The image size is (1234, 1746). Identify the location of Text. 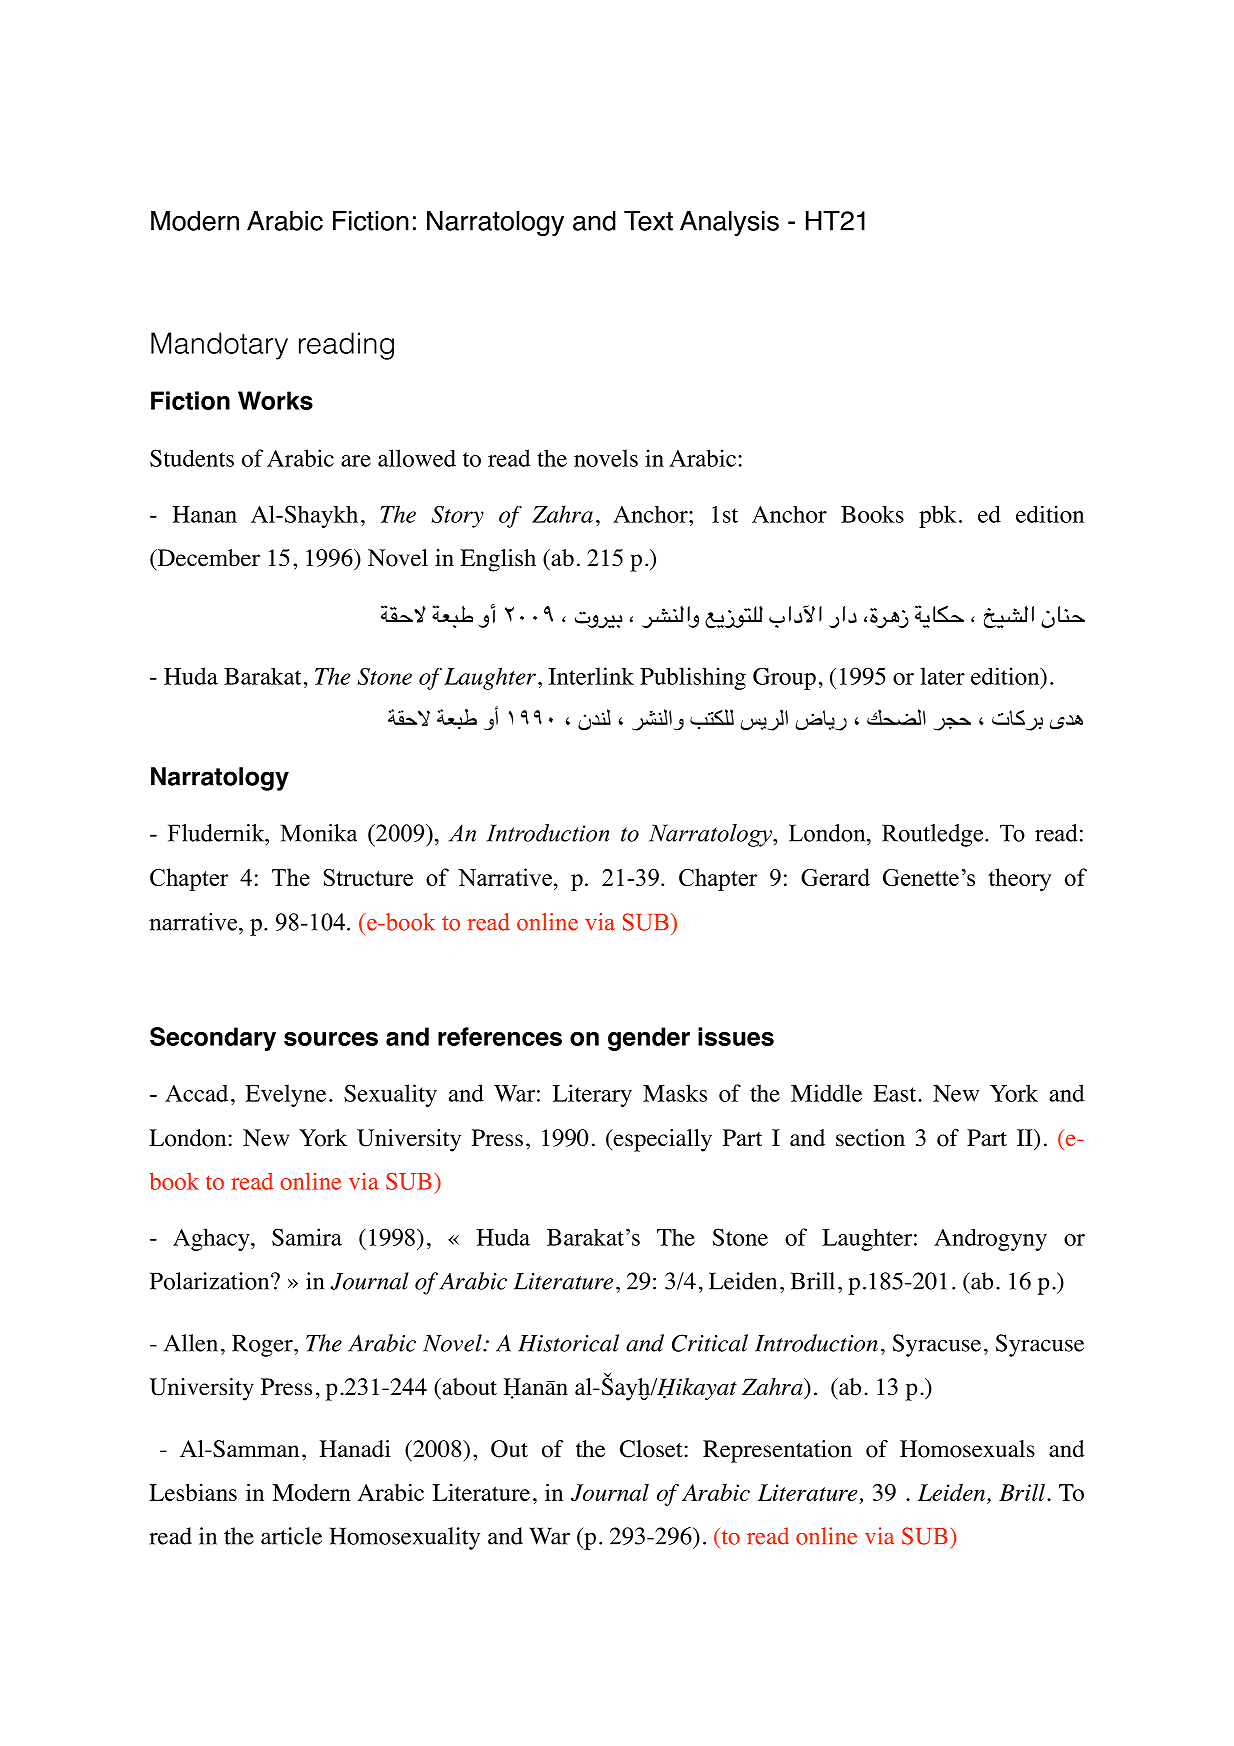
(648, 221).
